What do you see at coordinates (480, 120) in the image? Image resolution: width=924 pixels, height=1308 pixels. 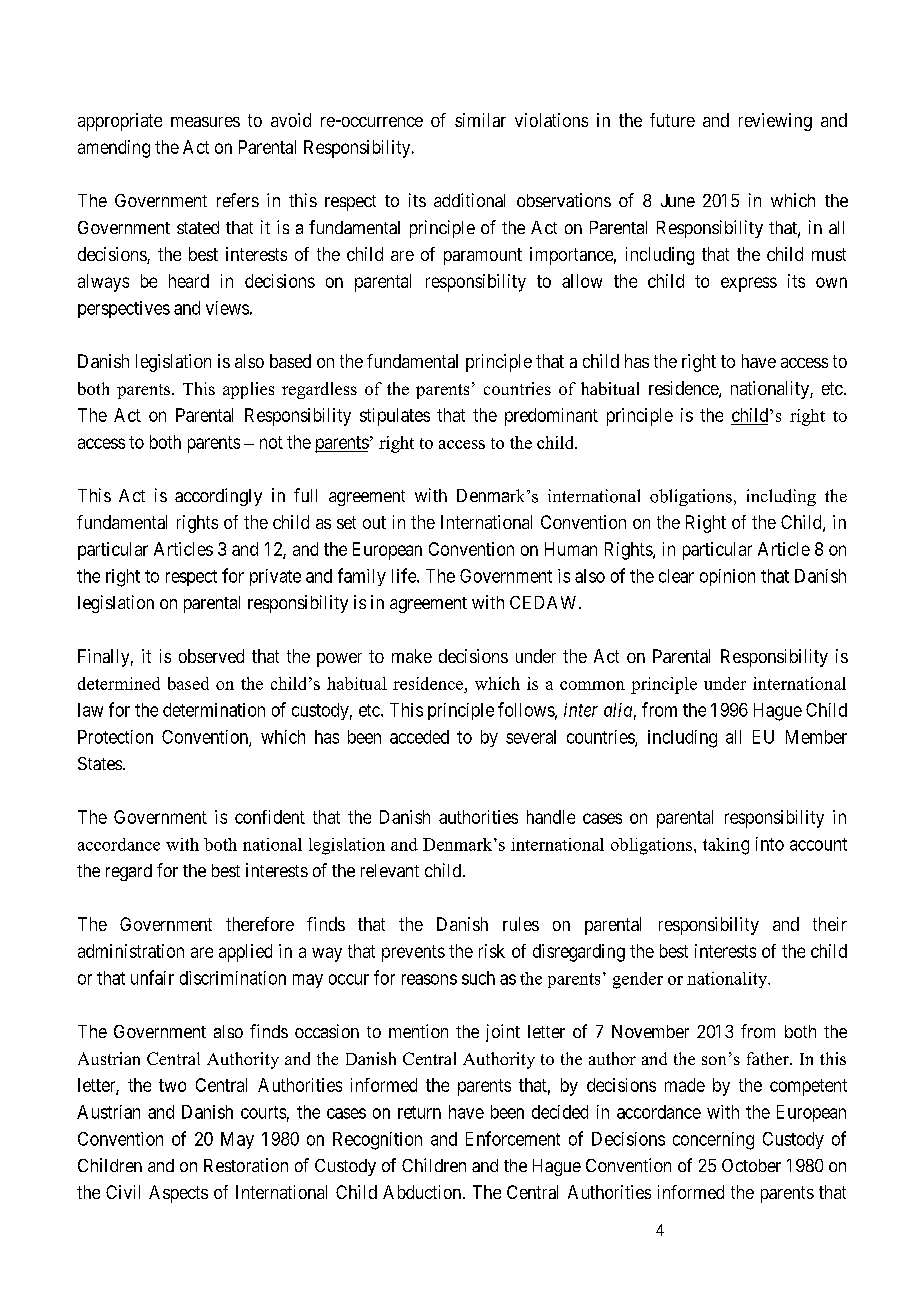 I see `similar` at bounding box center [480, 120].
